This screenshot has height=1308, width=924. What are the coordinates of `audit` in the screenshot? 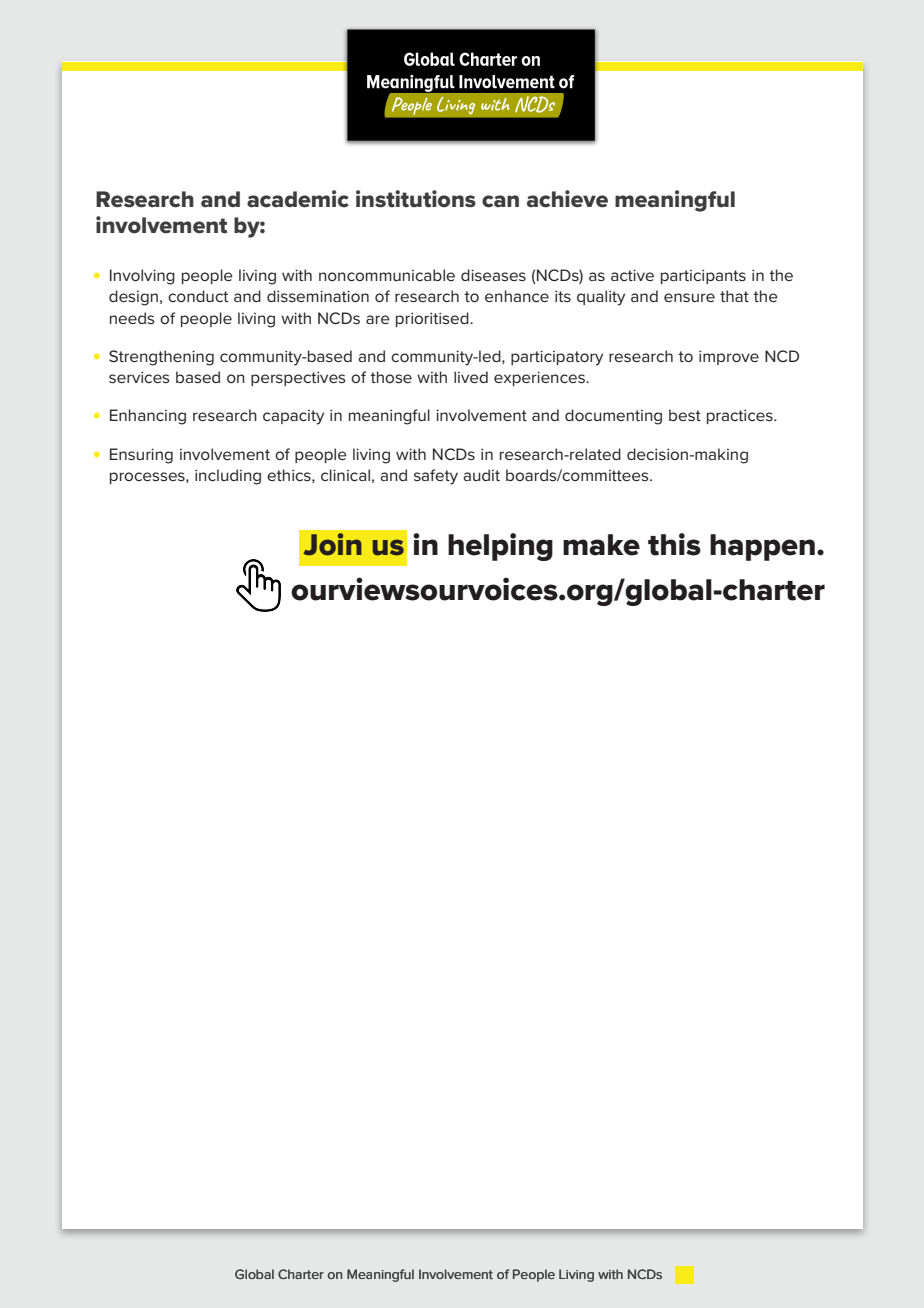 It's located at (481, 475).
